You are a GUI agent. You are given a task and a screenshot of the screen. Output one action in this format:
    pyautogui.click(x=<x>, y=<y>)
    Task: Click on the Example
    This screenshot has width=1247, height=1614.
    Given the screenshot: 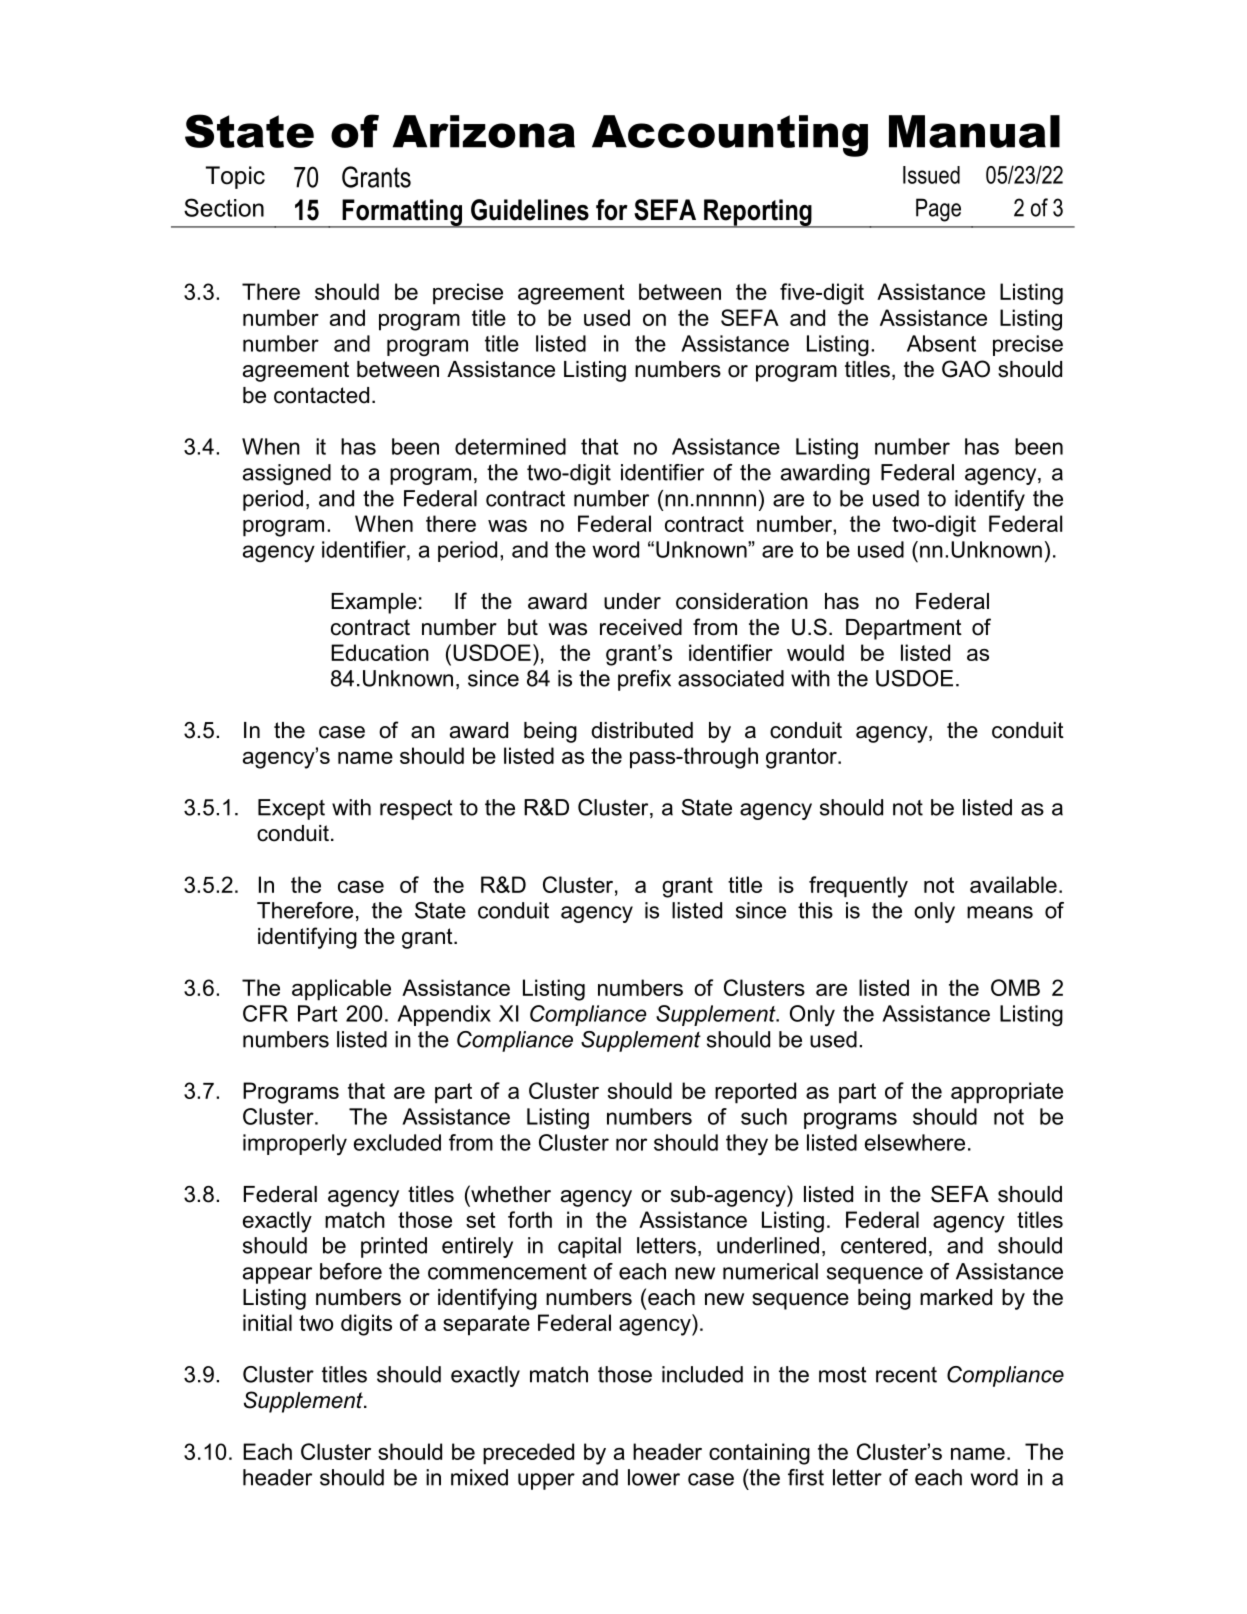 What is the action you would take?
    pyautogui.click(x=374, y=603)
